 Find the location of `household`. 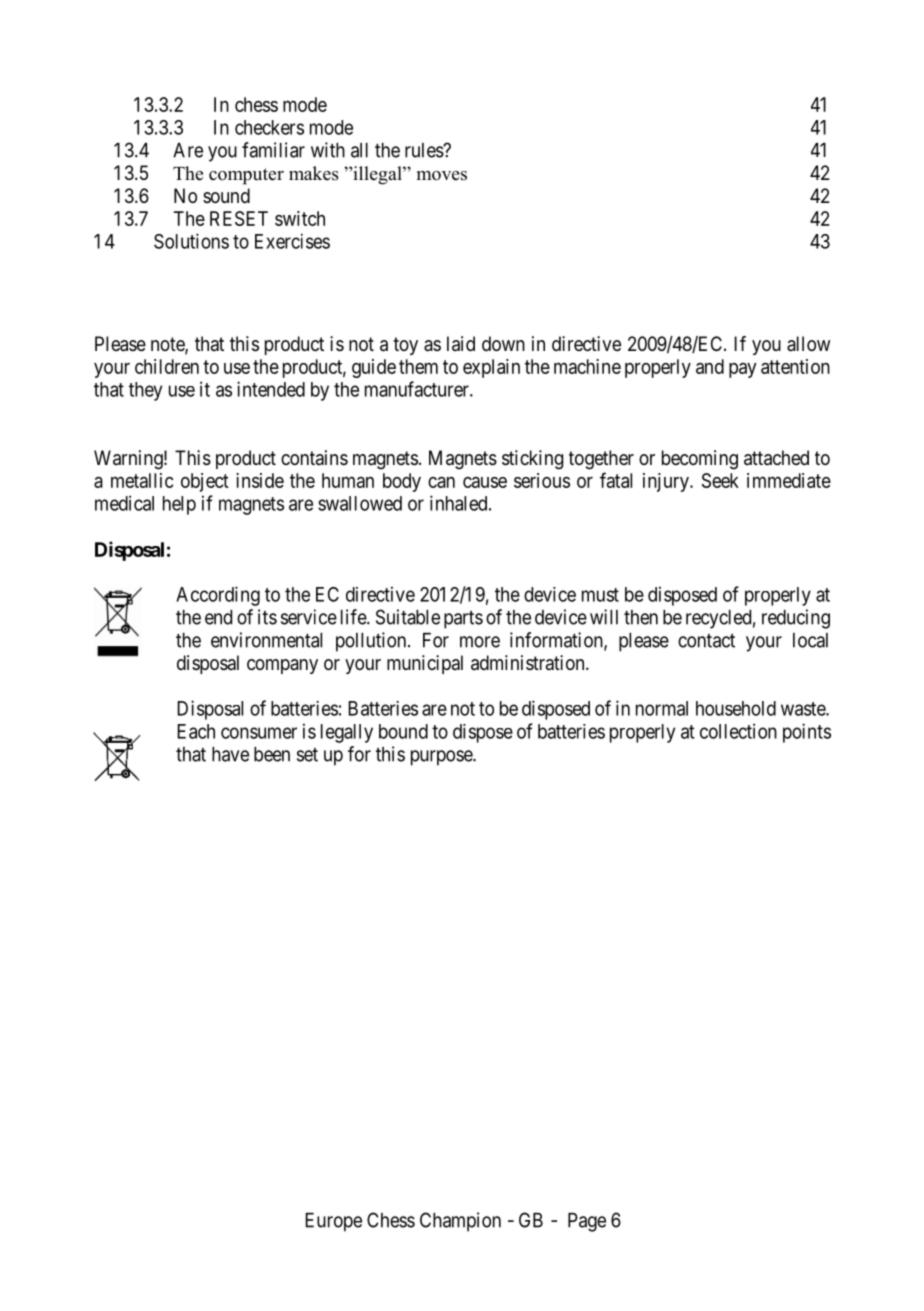

household is located at coordinates (736, 708).
